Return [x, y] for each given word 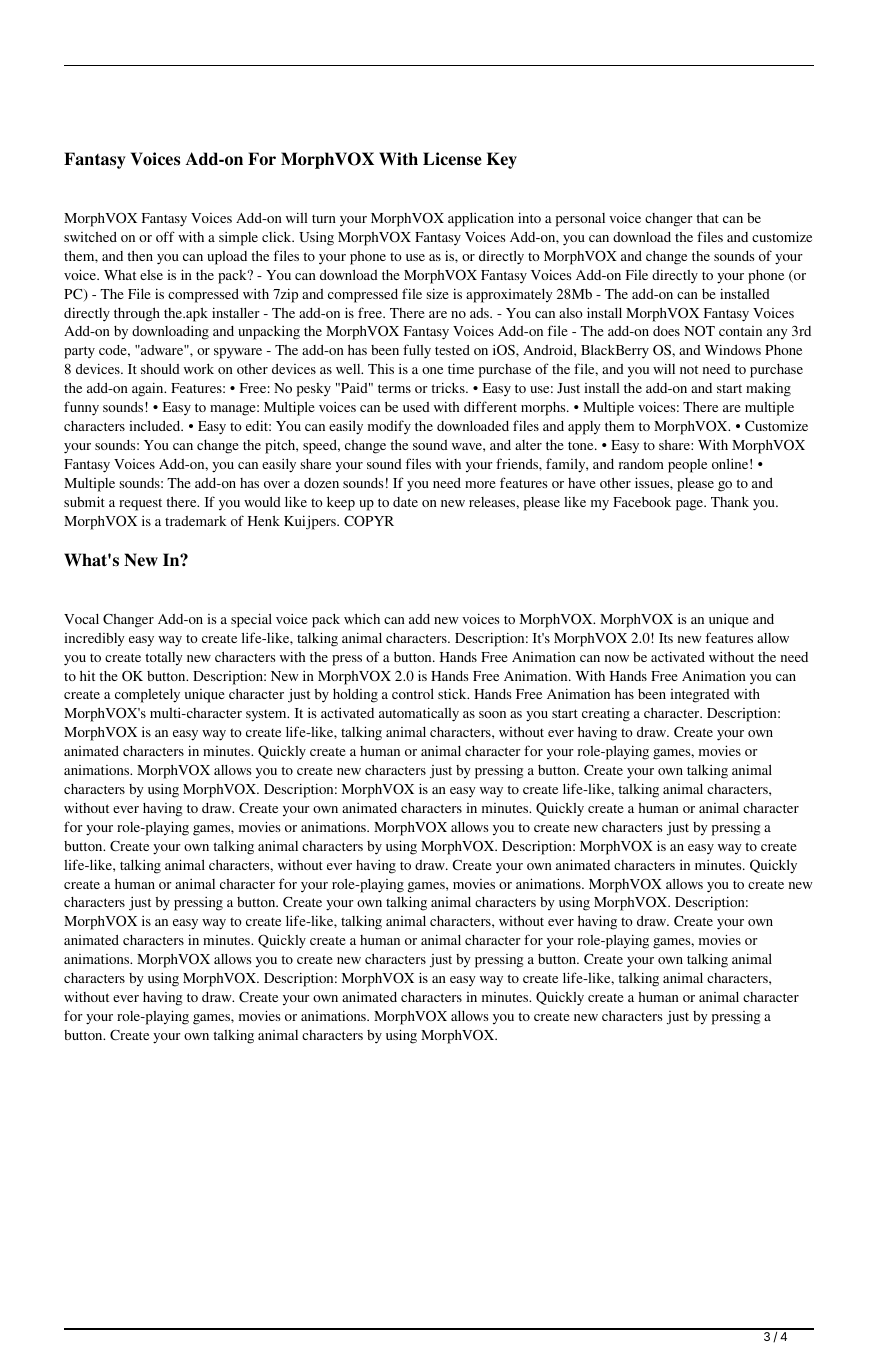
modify [389, 427]
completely [147, 696]
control [413, 694]
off [165, 236]
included [156, 426]
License [452, 159]
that [708, 218]
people [687, 466]
